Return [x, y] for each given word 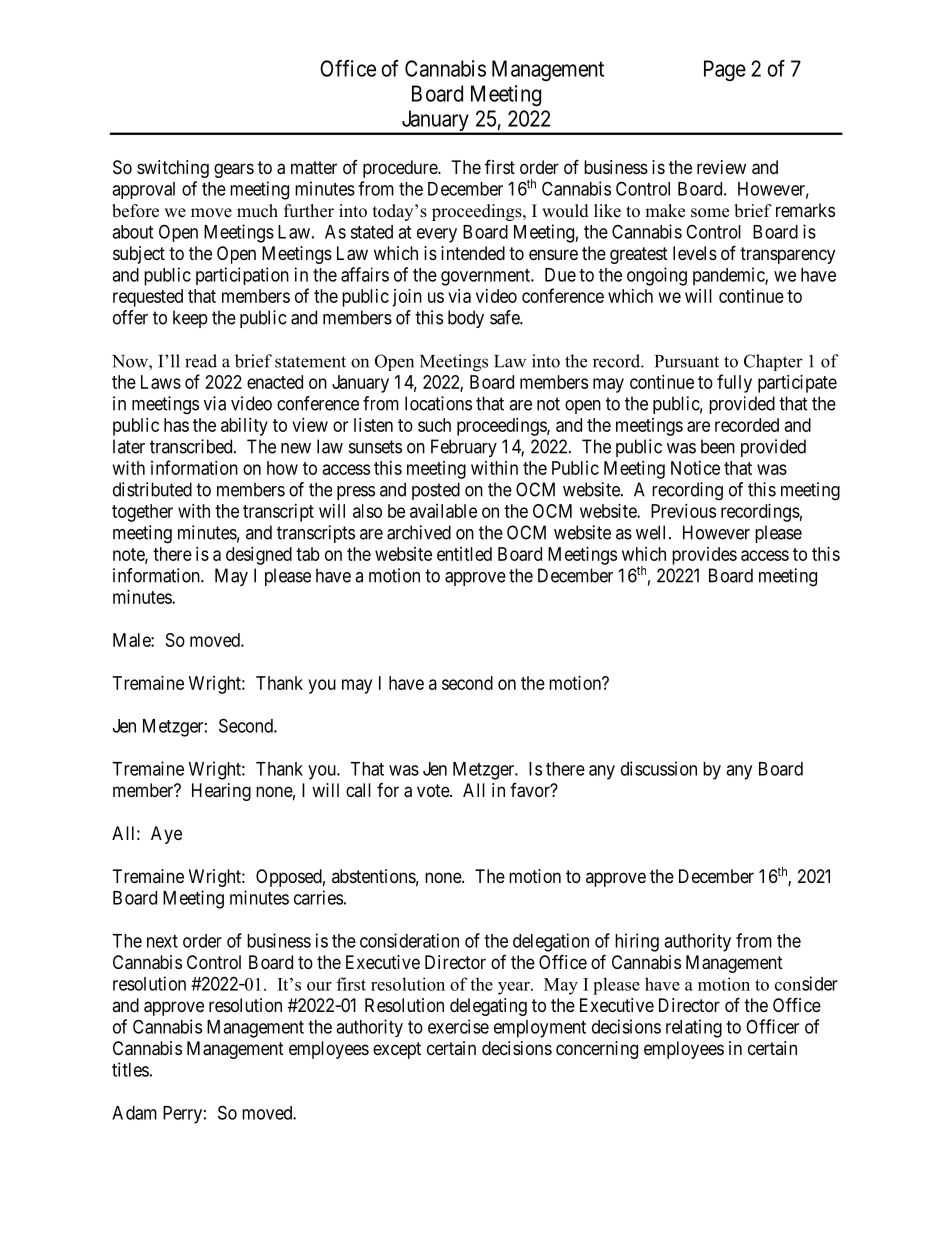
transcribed [192, 446]
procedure [401, 169]
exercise [458, 1026]
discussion [659, 768]
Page [725, 70]
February [464, 448]
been [718, 446]
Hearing [221, 792]
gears [234, 170]
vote [434, 790]
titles [130, 1069]
